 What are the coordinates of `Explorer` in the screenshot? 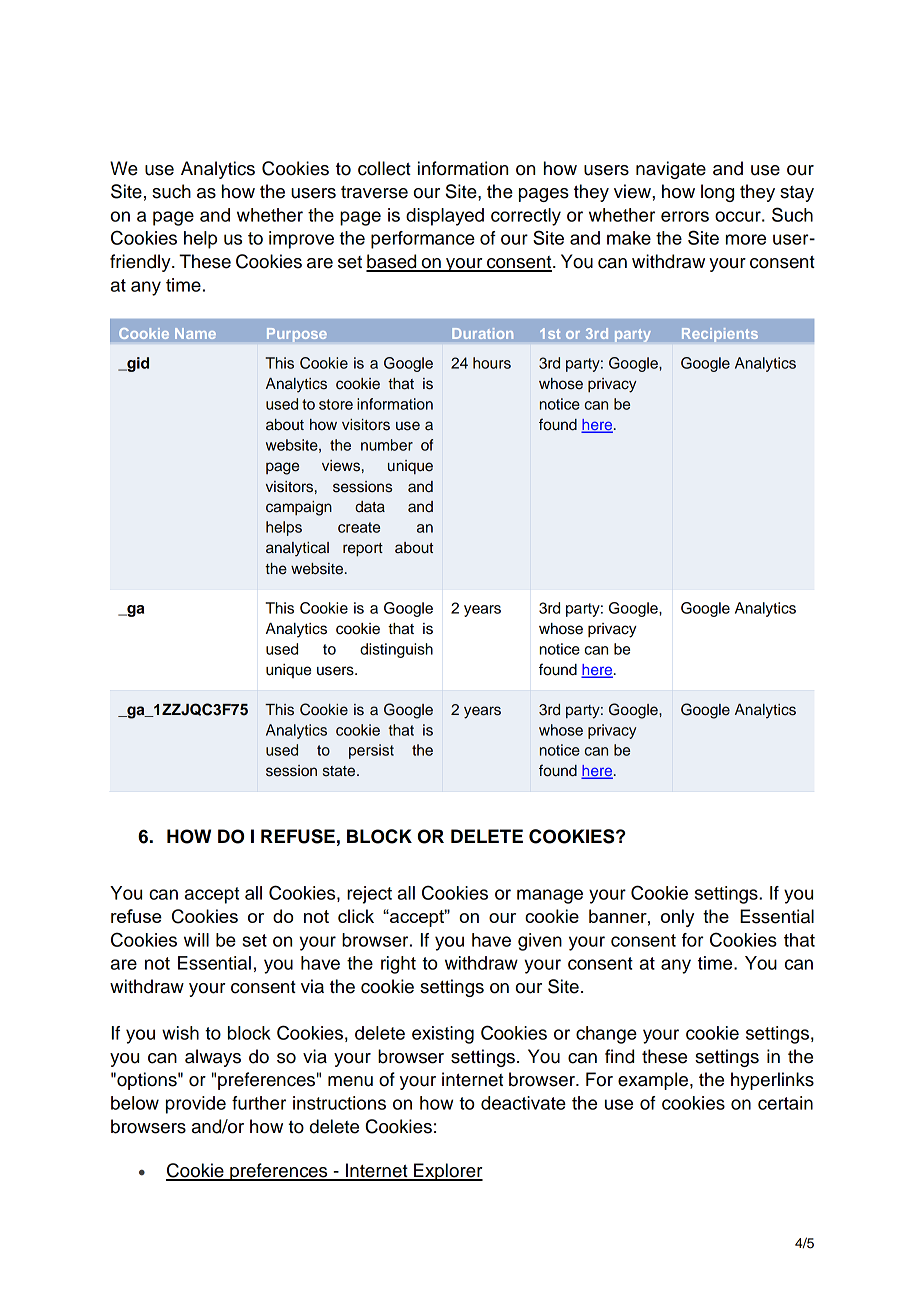 It's located at (447, 1172).
